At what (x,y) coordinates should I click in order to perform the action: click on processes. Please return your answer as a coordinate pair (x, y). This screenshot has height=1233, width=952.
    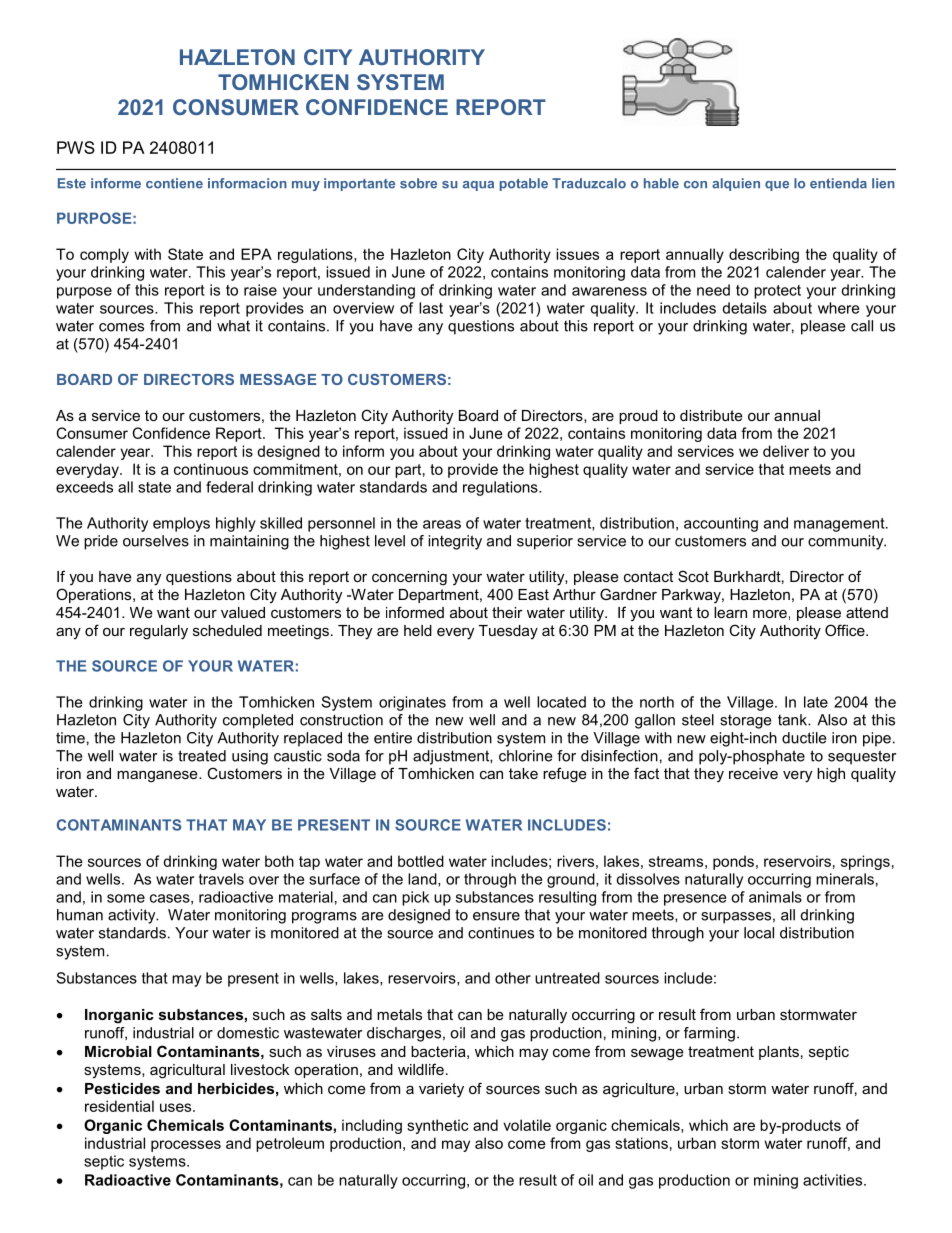
    Looking at the image, I should click on (186, 1146).
